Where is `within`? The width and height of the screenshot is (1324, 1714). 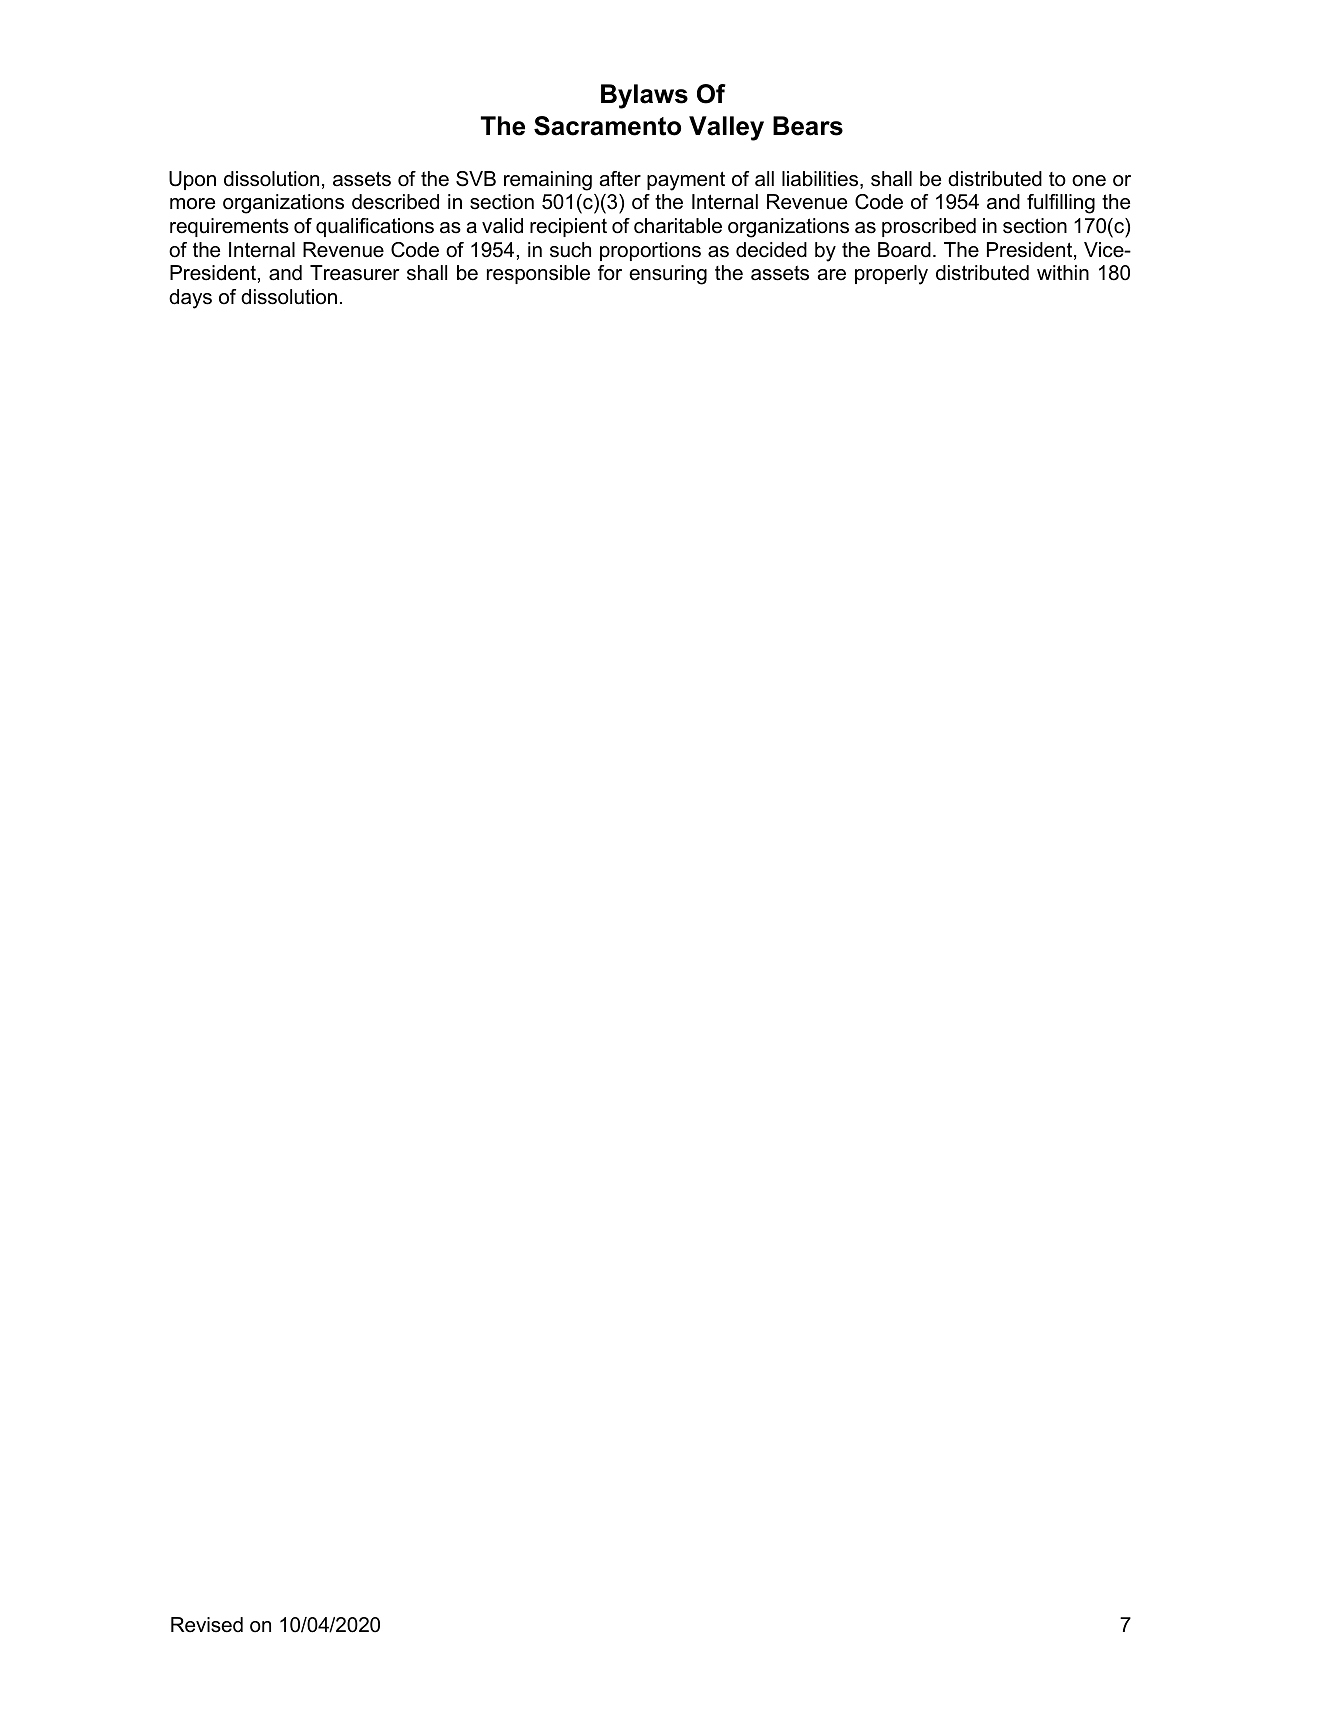
within is located at coordinates (1063, 272).
